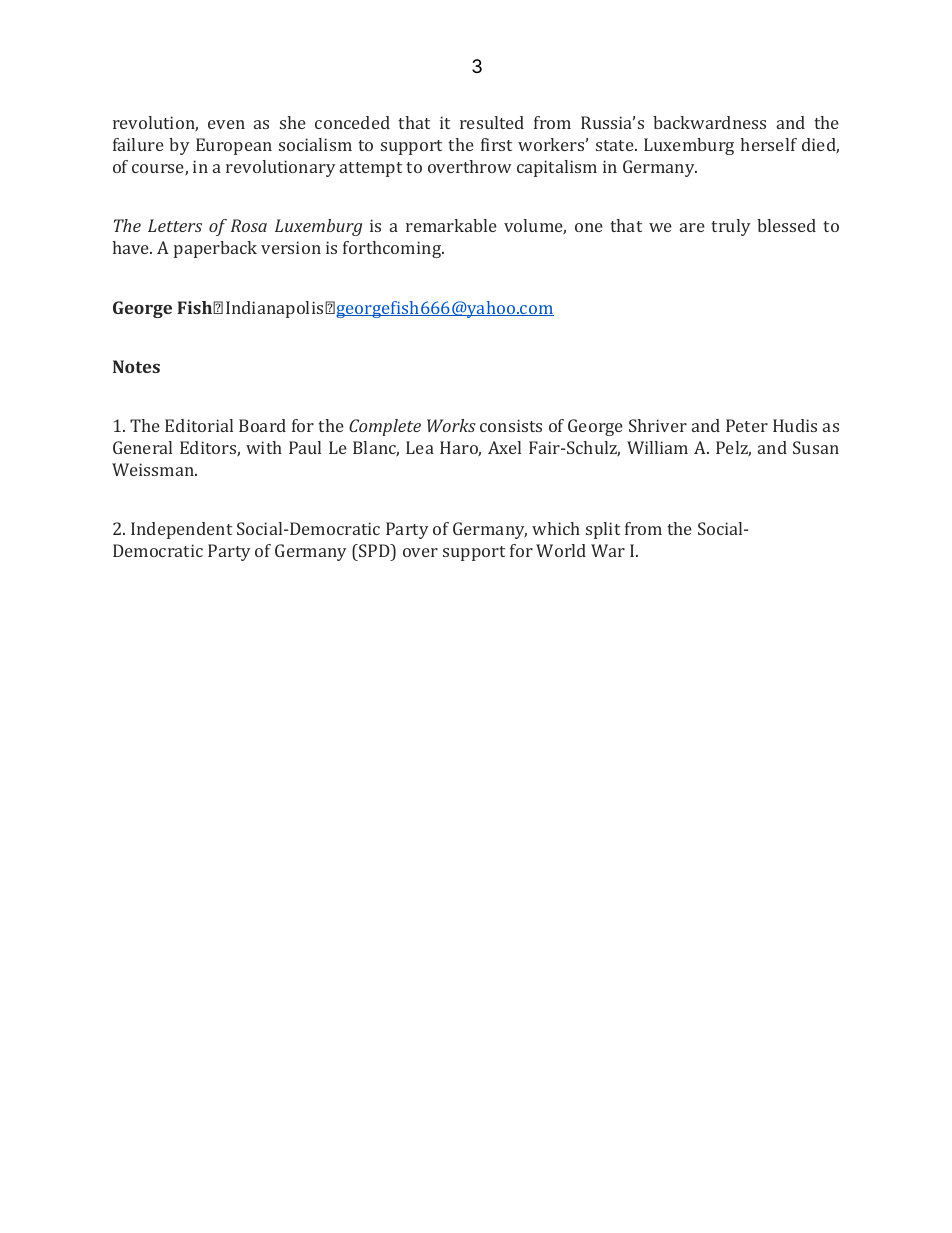  What do you see at coordinates (747, 425) in the screenshot?
I see `Peter` at bounding box center [747, 425].
